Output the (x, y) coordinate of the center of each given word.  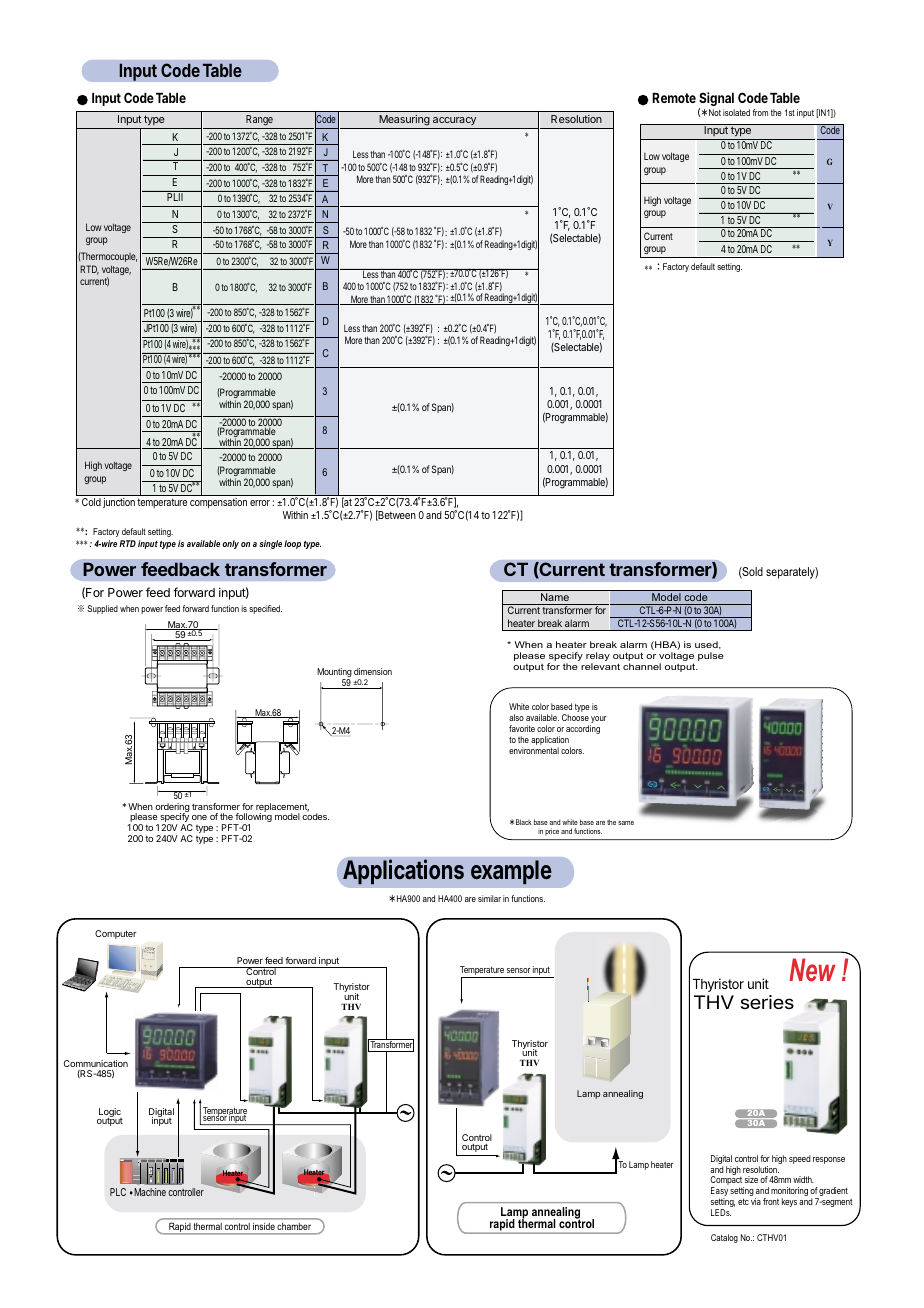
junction (119, 503)
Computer (116, 934)
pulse (711, 656)
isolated (736, 112)
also (516, 717)
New (812, 970)
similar (489, 898)
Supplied (102, 609)
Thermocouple (107, 257)
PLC (118, 1192)
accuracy (454, 121)
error (260, 503)
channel (642, 666)
